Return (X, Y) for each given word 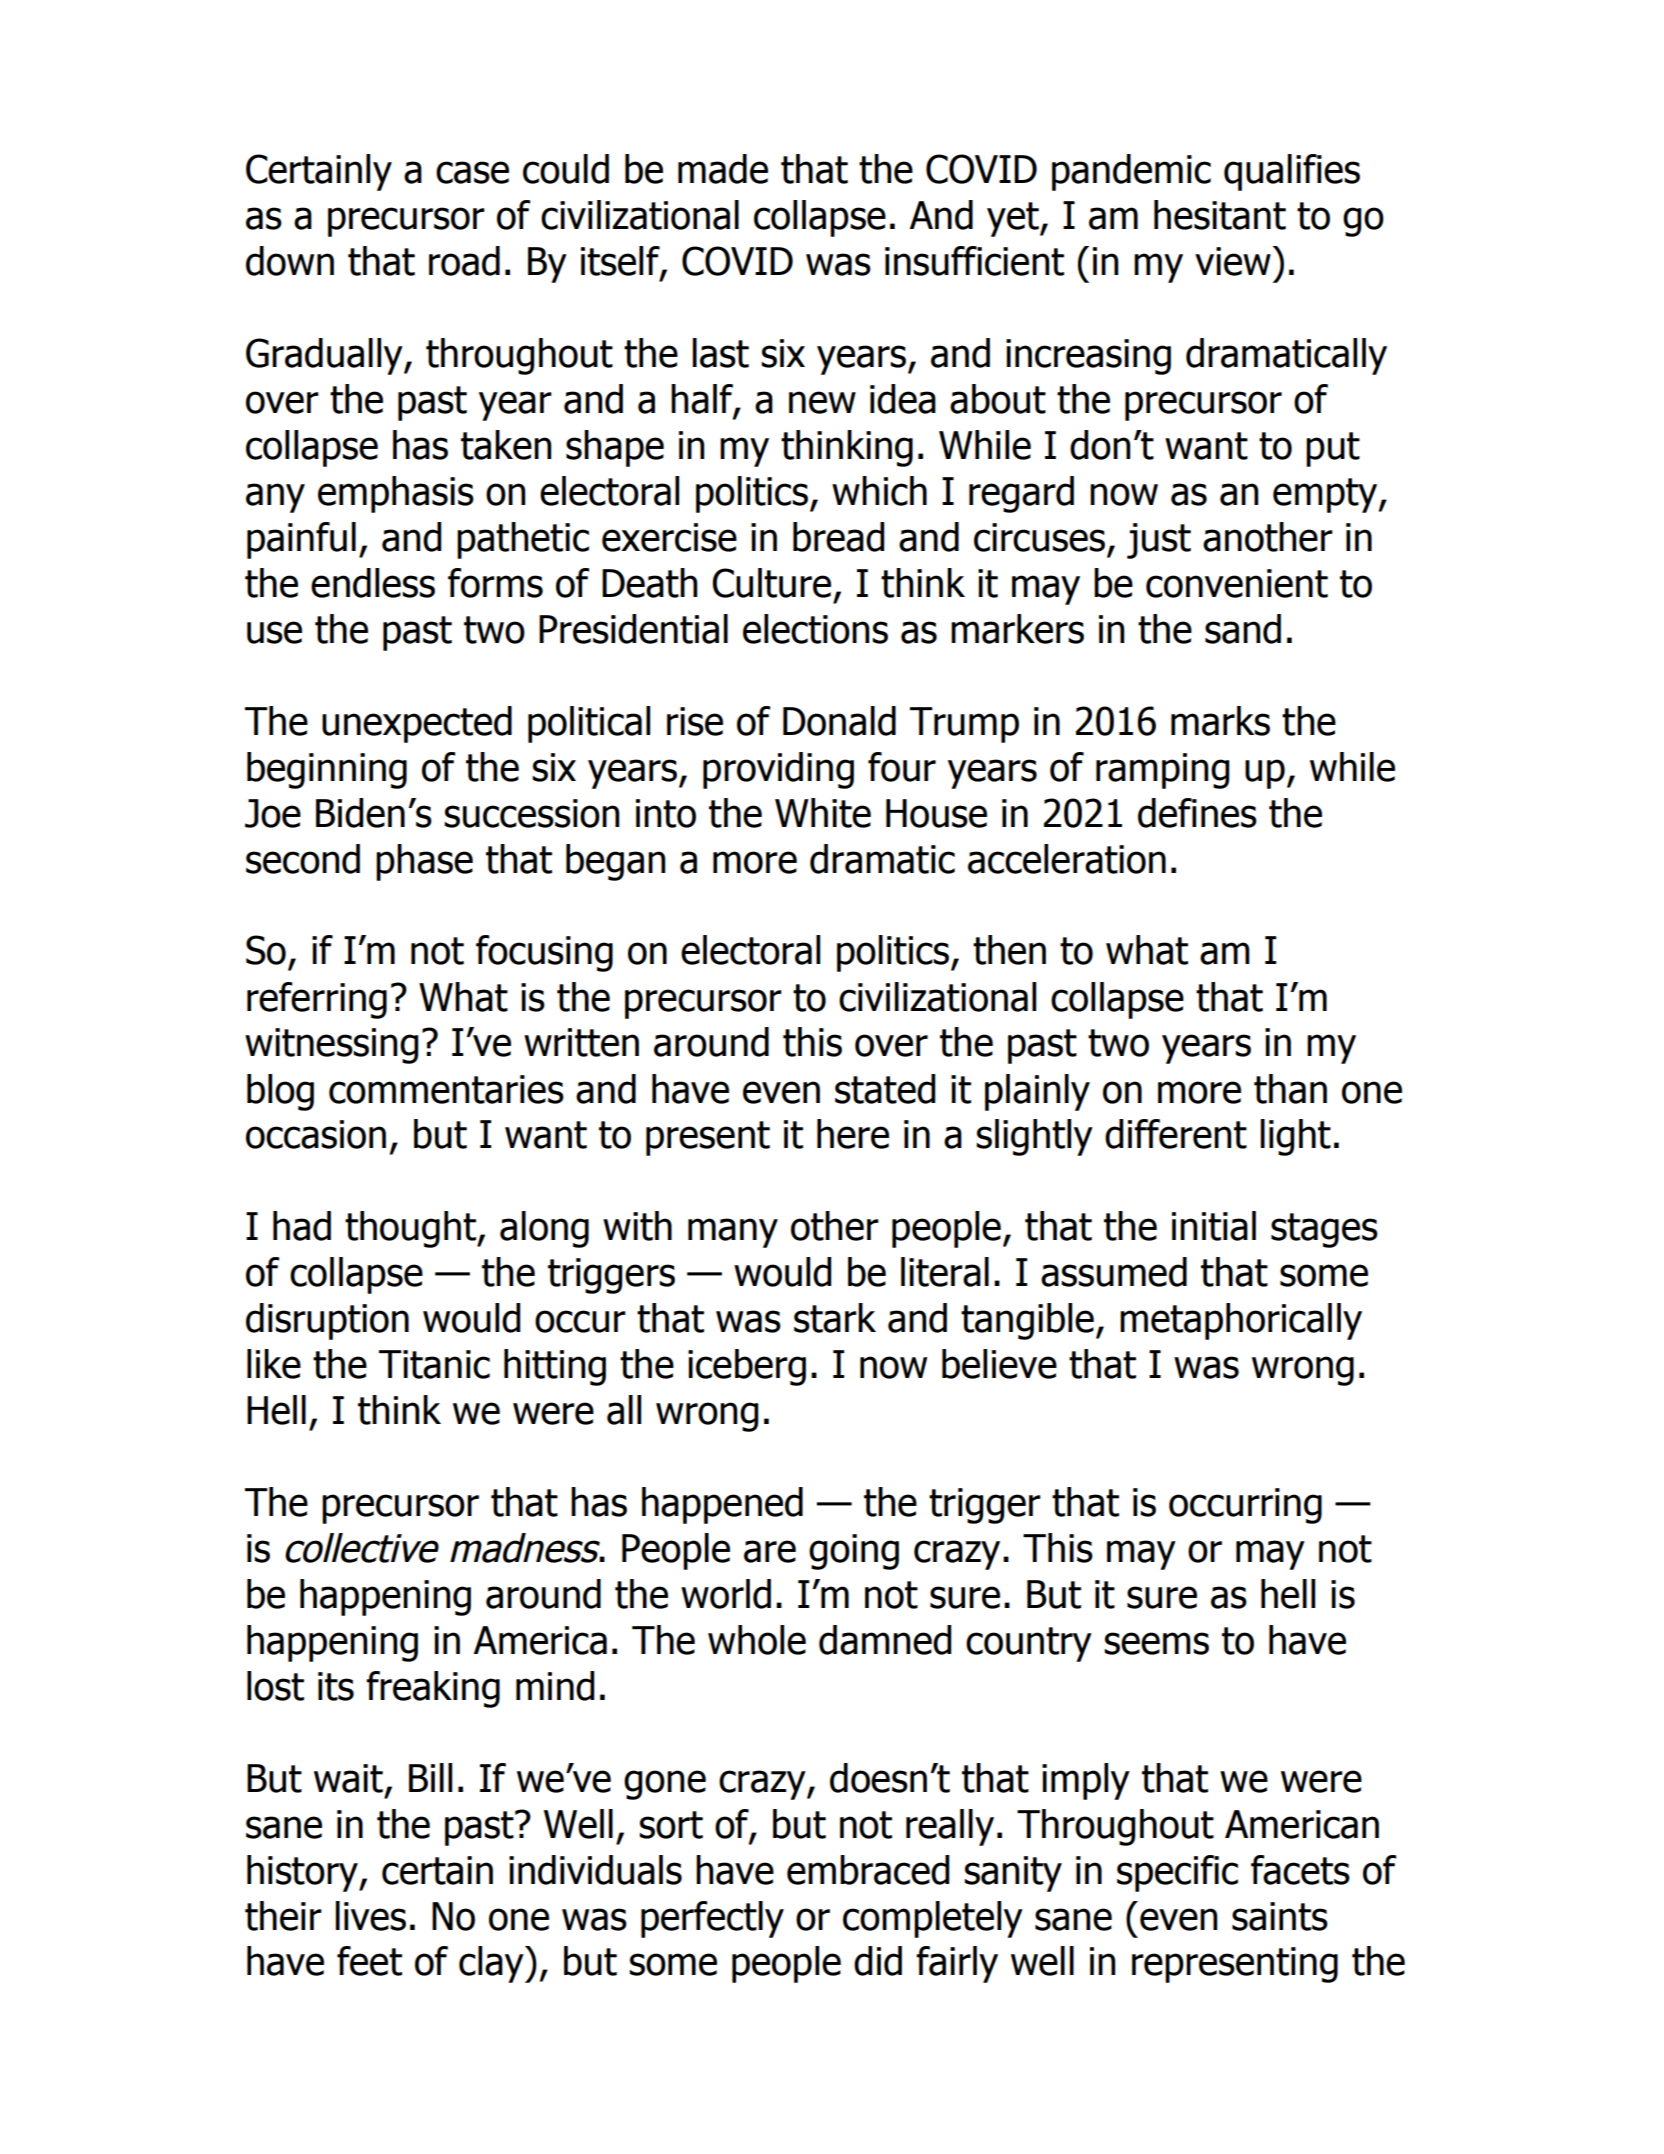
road (464, 261)
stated (885, 1089)
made (723, 169)
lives (371, 1916)
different (1176, 1134)
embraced (868, 1870)
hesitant (1220, 215)
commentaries (446, 1089)
